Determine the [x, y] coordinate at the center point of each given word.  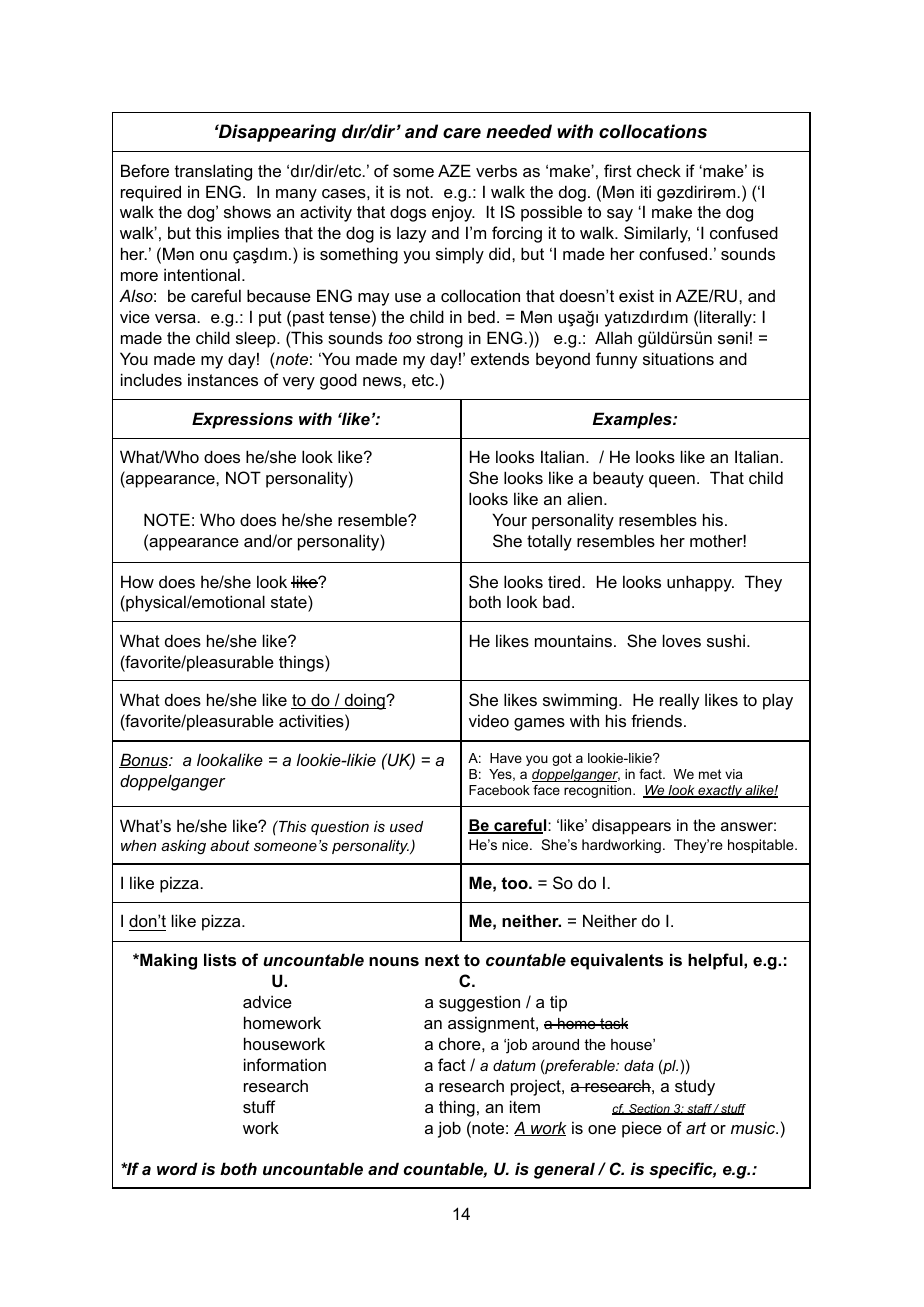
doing [364, 701]
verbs [496, 170]
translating [213, 172]
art [696, 1128]
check [659, 170]
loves [682, 640]
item [525, 1106]
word [177, 1168]
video [489, 720]
